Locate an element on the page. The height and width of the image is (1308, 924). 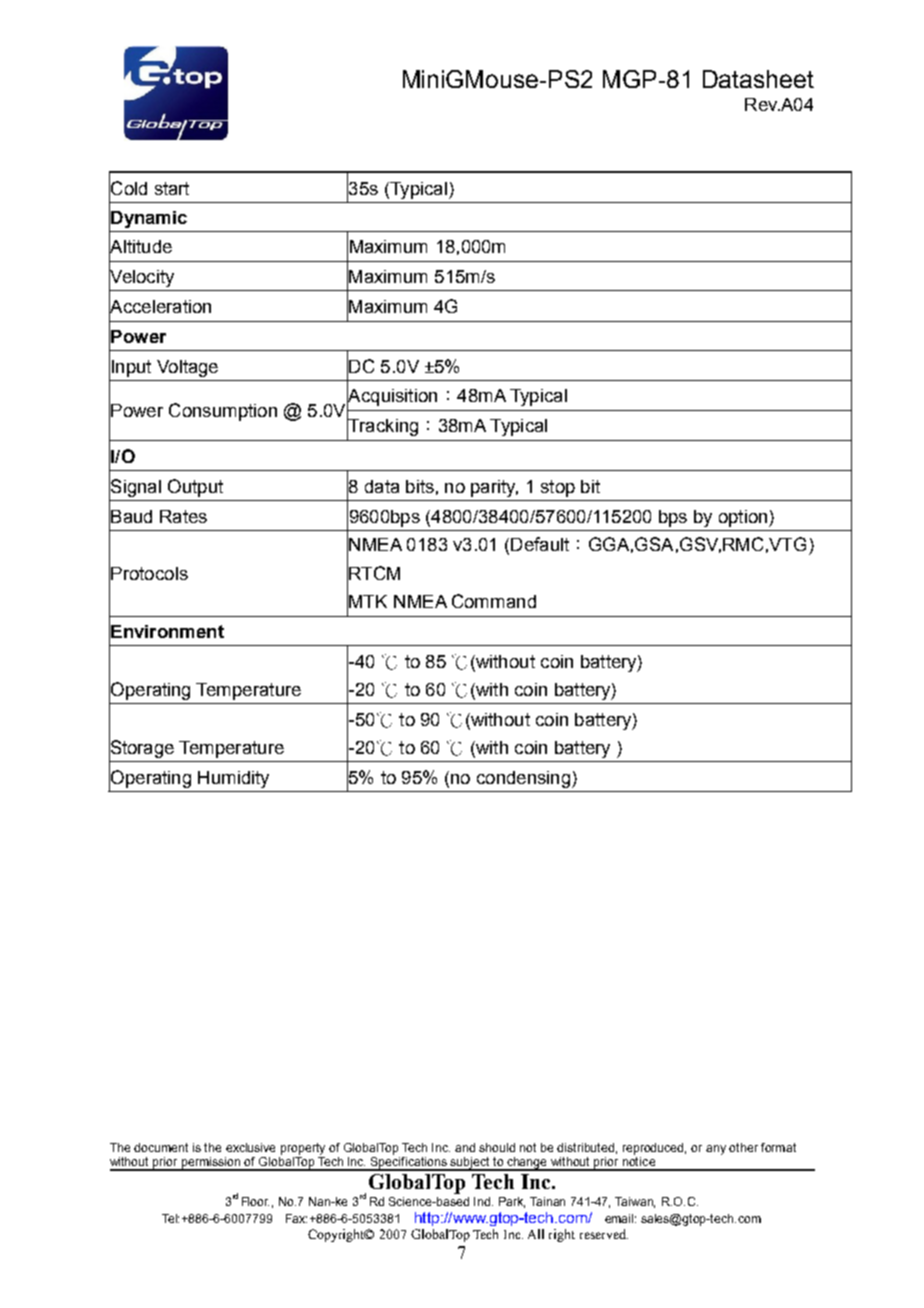
Acceleration is located at coordinates (160, 306).
